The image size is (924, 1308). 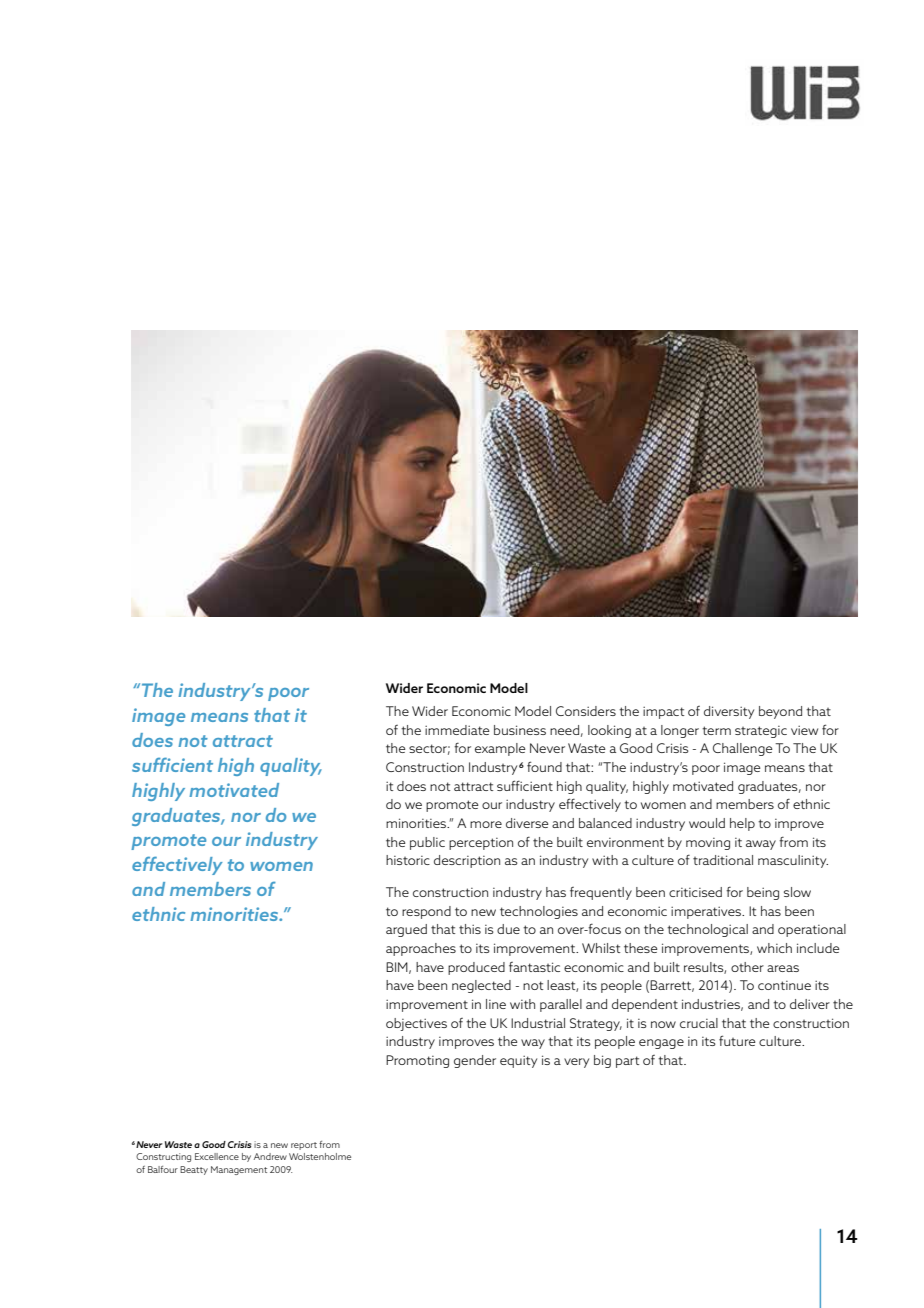 I want to click on which, so click(x=774, y=948).
